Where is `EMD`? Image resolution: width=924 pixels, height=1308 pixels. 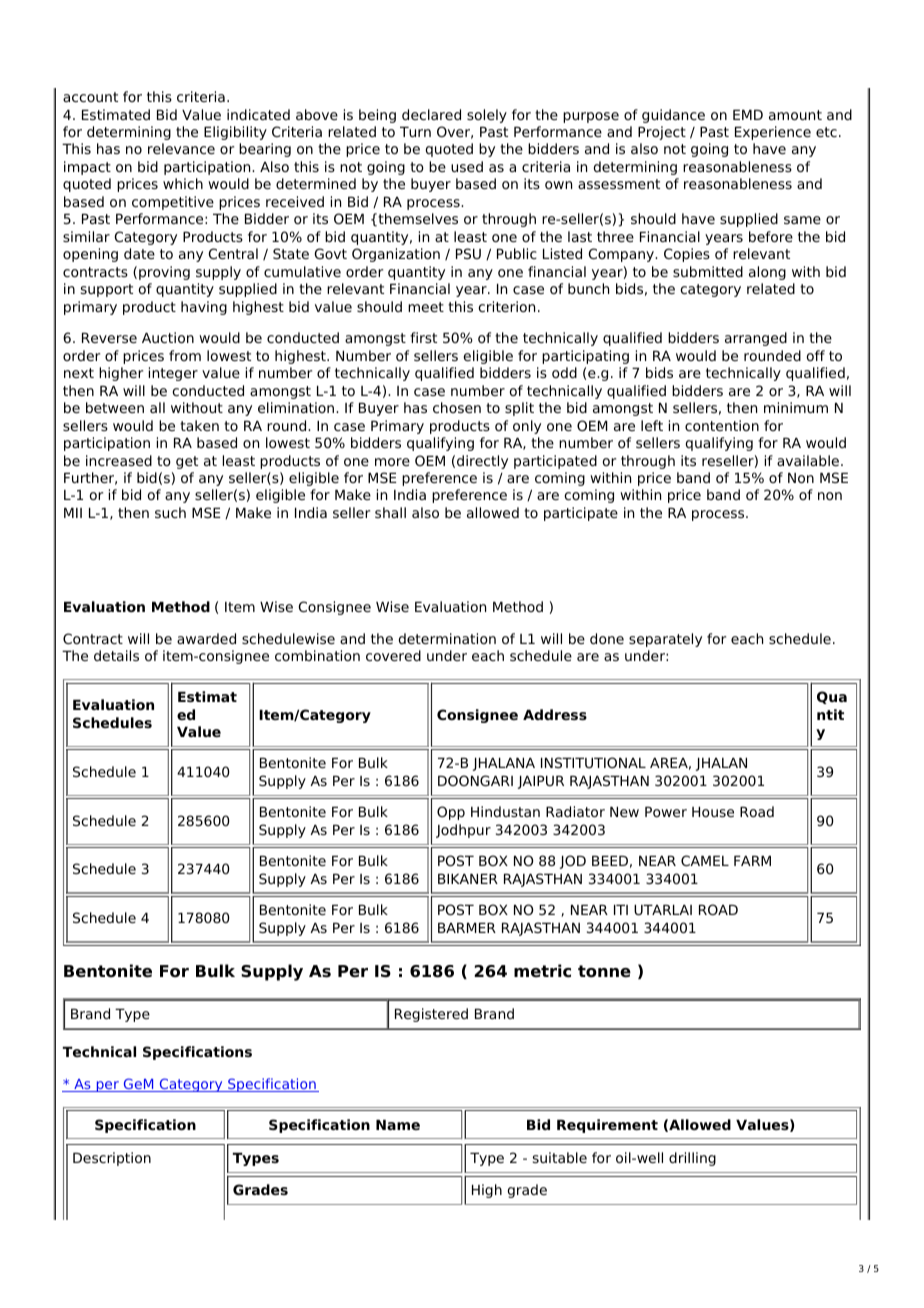 EMD is located at coordinates (748, 115).
